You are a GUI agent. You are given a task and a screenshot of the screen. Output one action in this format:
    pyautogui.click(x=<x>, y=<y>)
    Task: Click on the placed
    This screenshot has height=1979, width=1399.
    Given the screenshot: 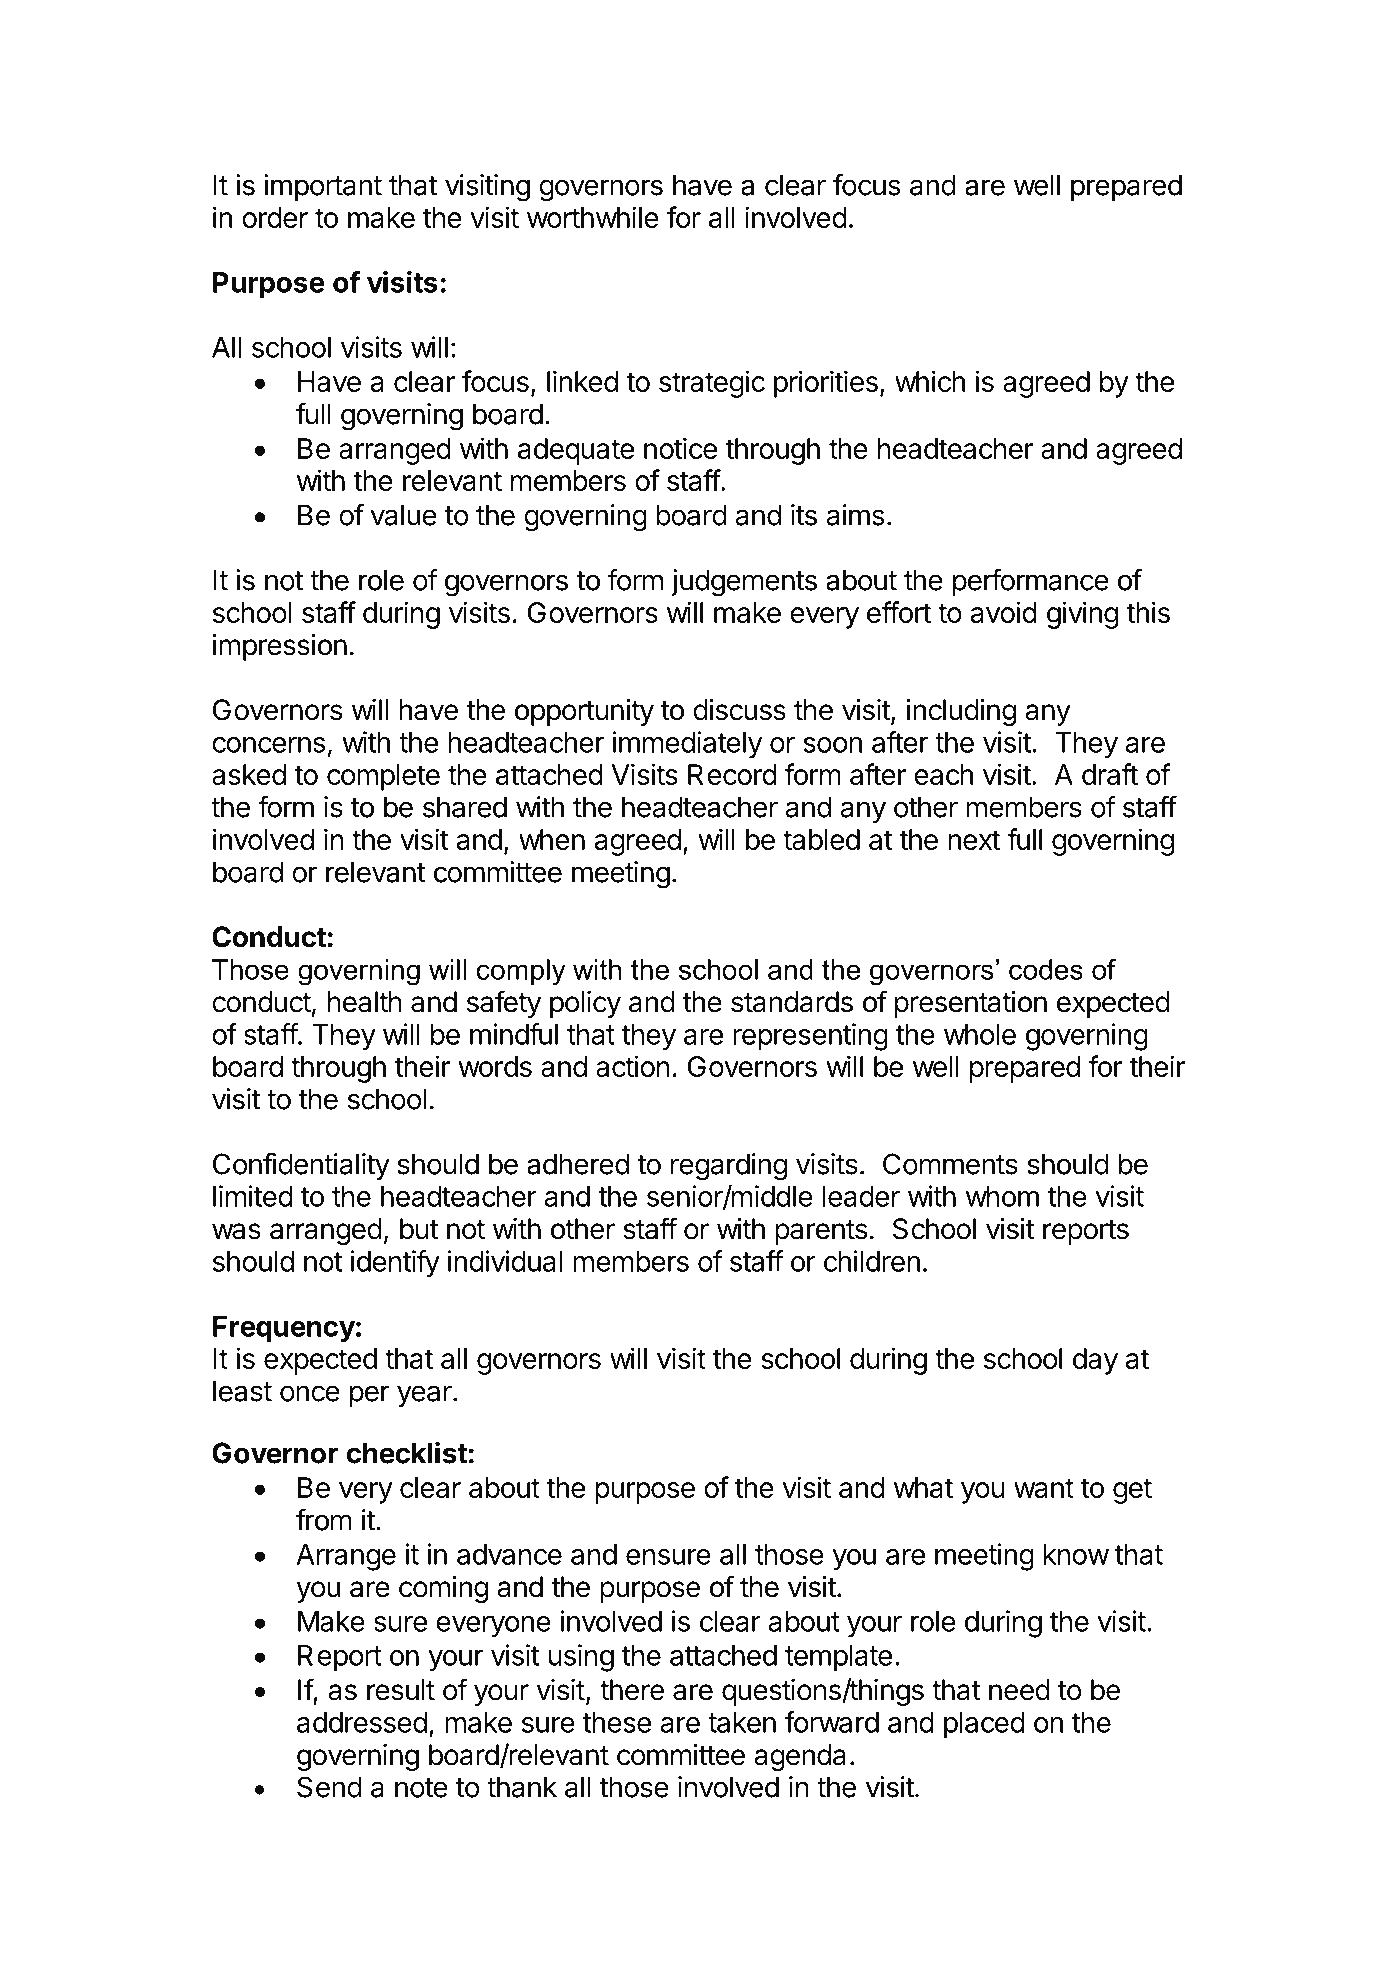 What is the action you would take?
    pyautogui.click(x=984, y=1725)
